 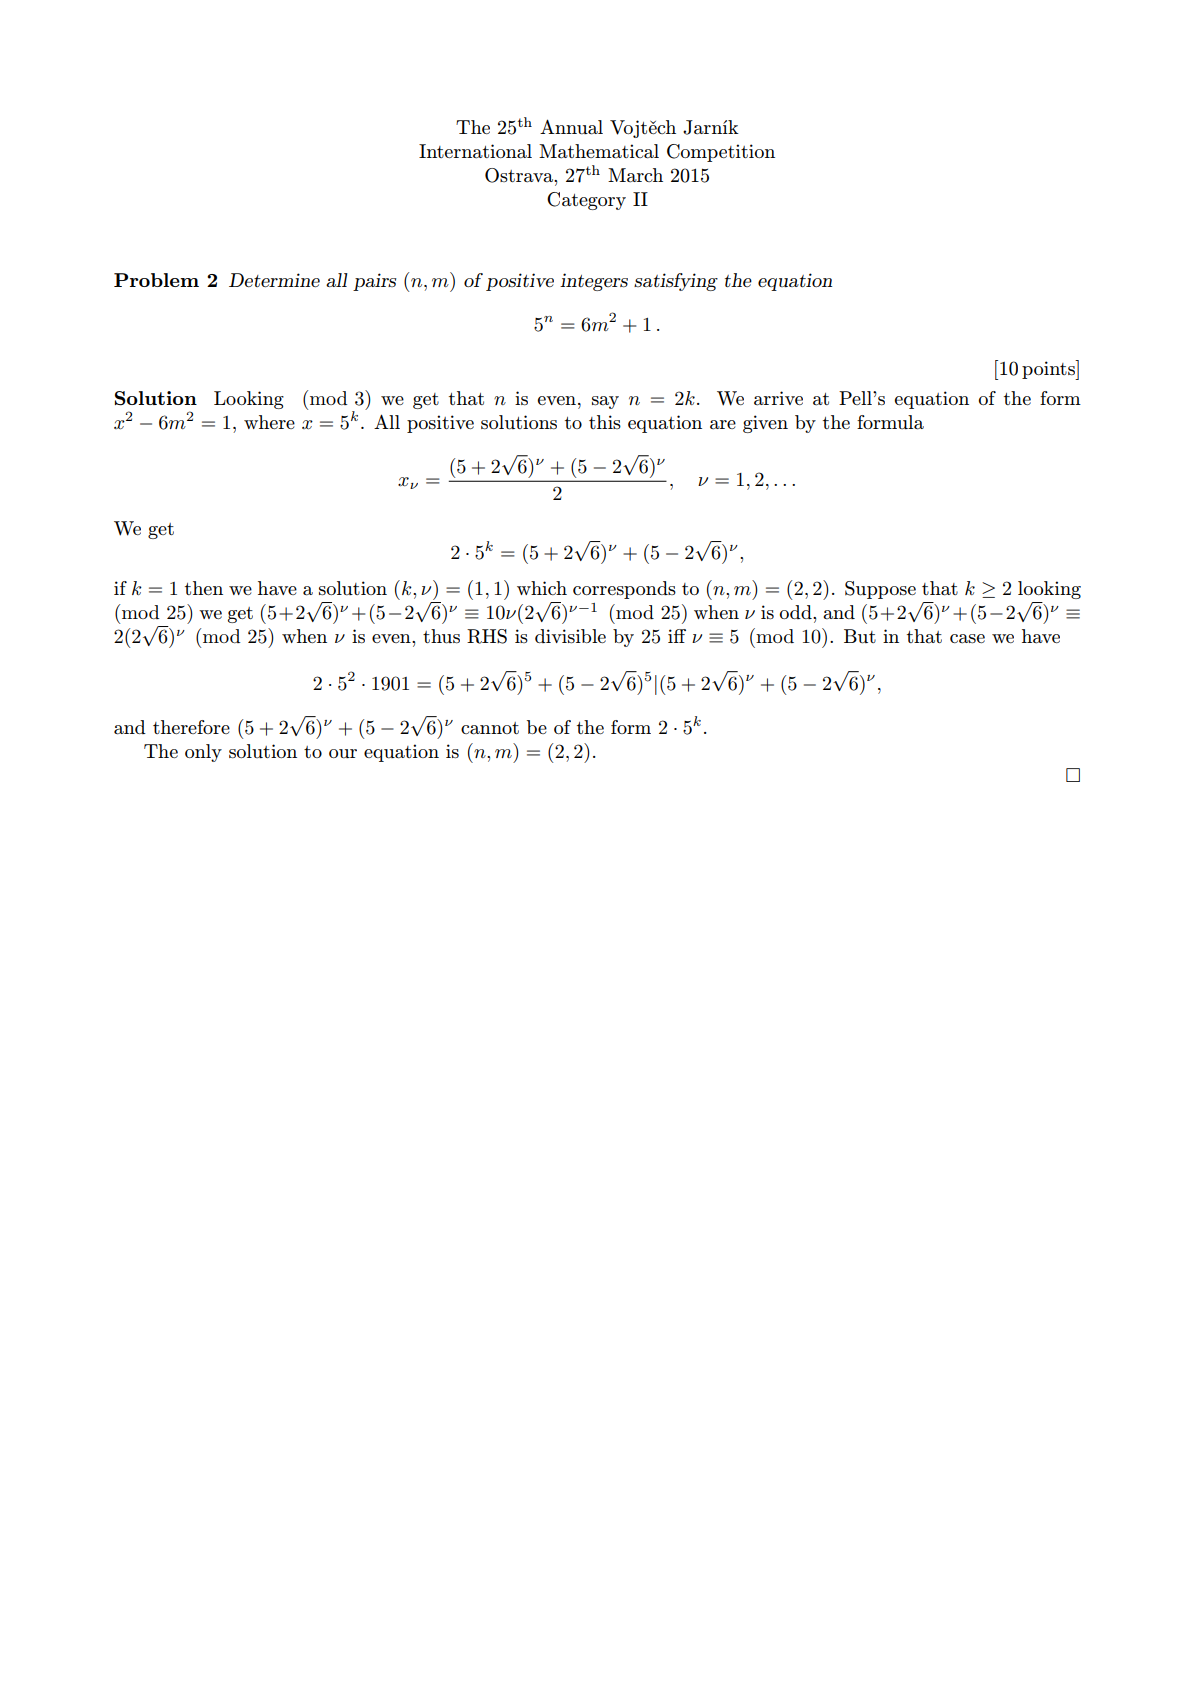 I want to click on International, so click(x=475, y=151).
